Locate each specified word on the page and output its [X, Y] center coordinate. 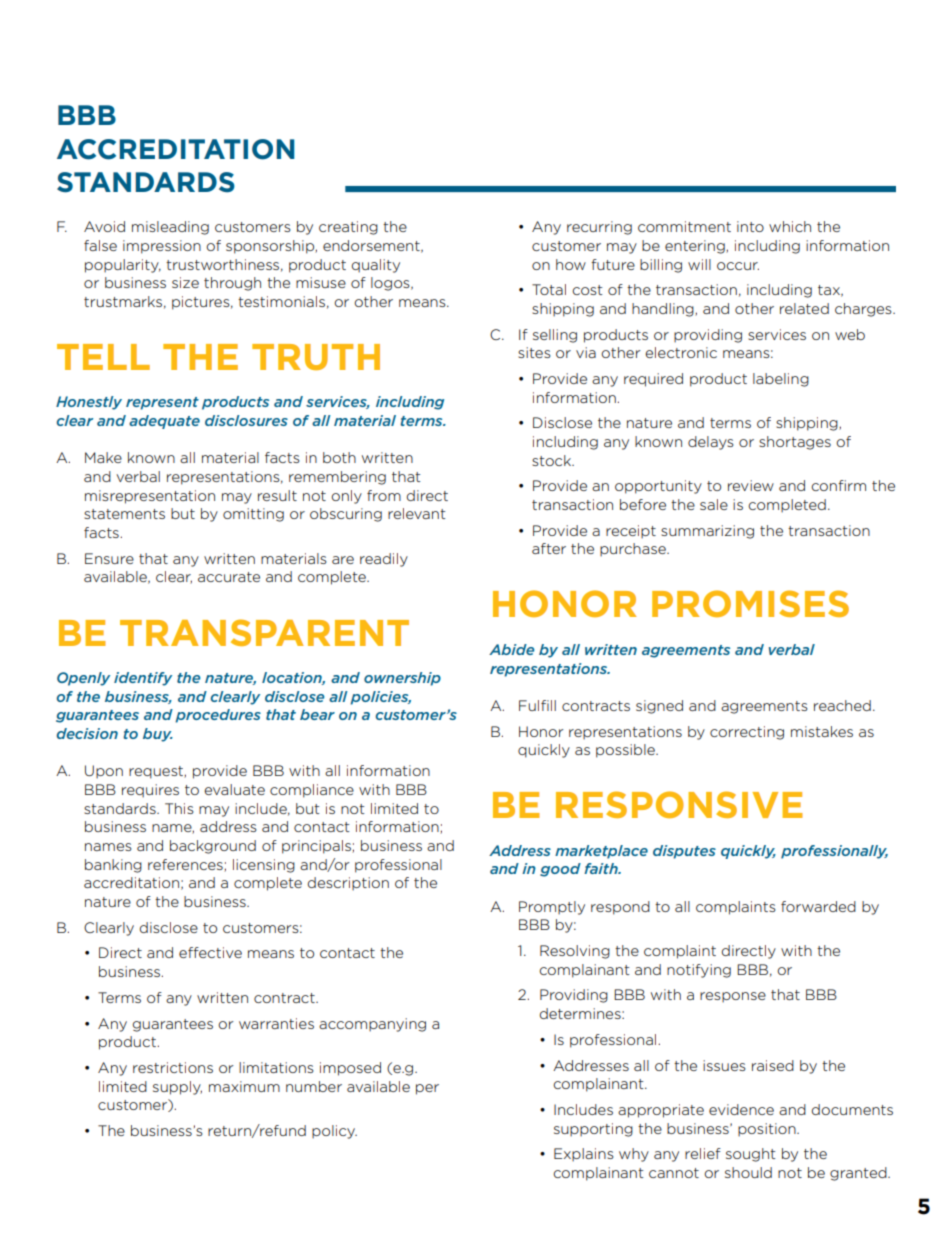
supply [177, 1088]
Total [549, 289]
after [549, 548]
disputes [684, 852]
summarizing [707, 532]
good [560, 870]
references [186, 865]
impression [162, 247]
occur [738, 266]
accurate [229, 577]
